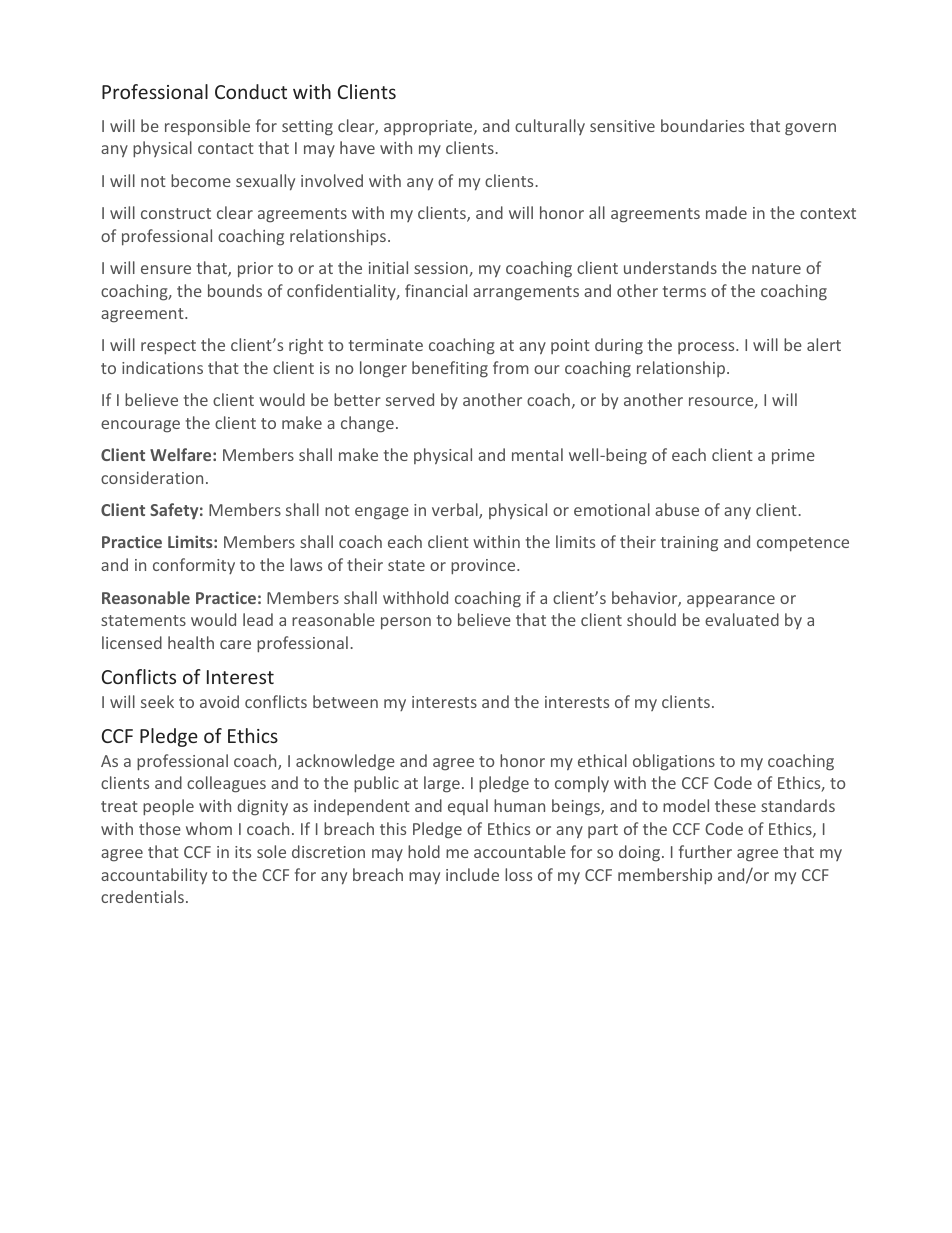 This document has width=952, height=1233. I want to click on appropriate, so click(429, 128).
